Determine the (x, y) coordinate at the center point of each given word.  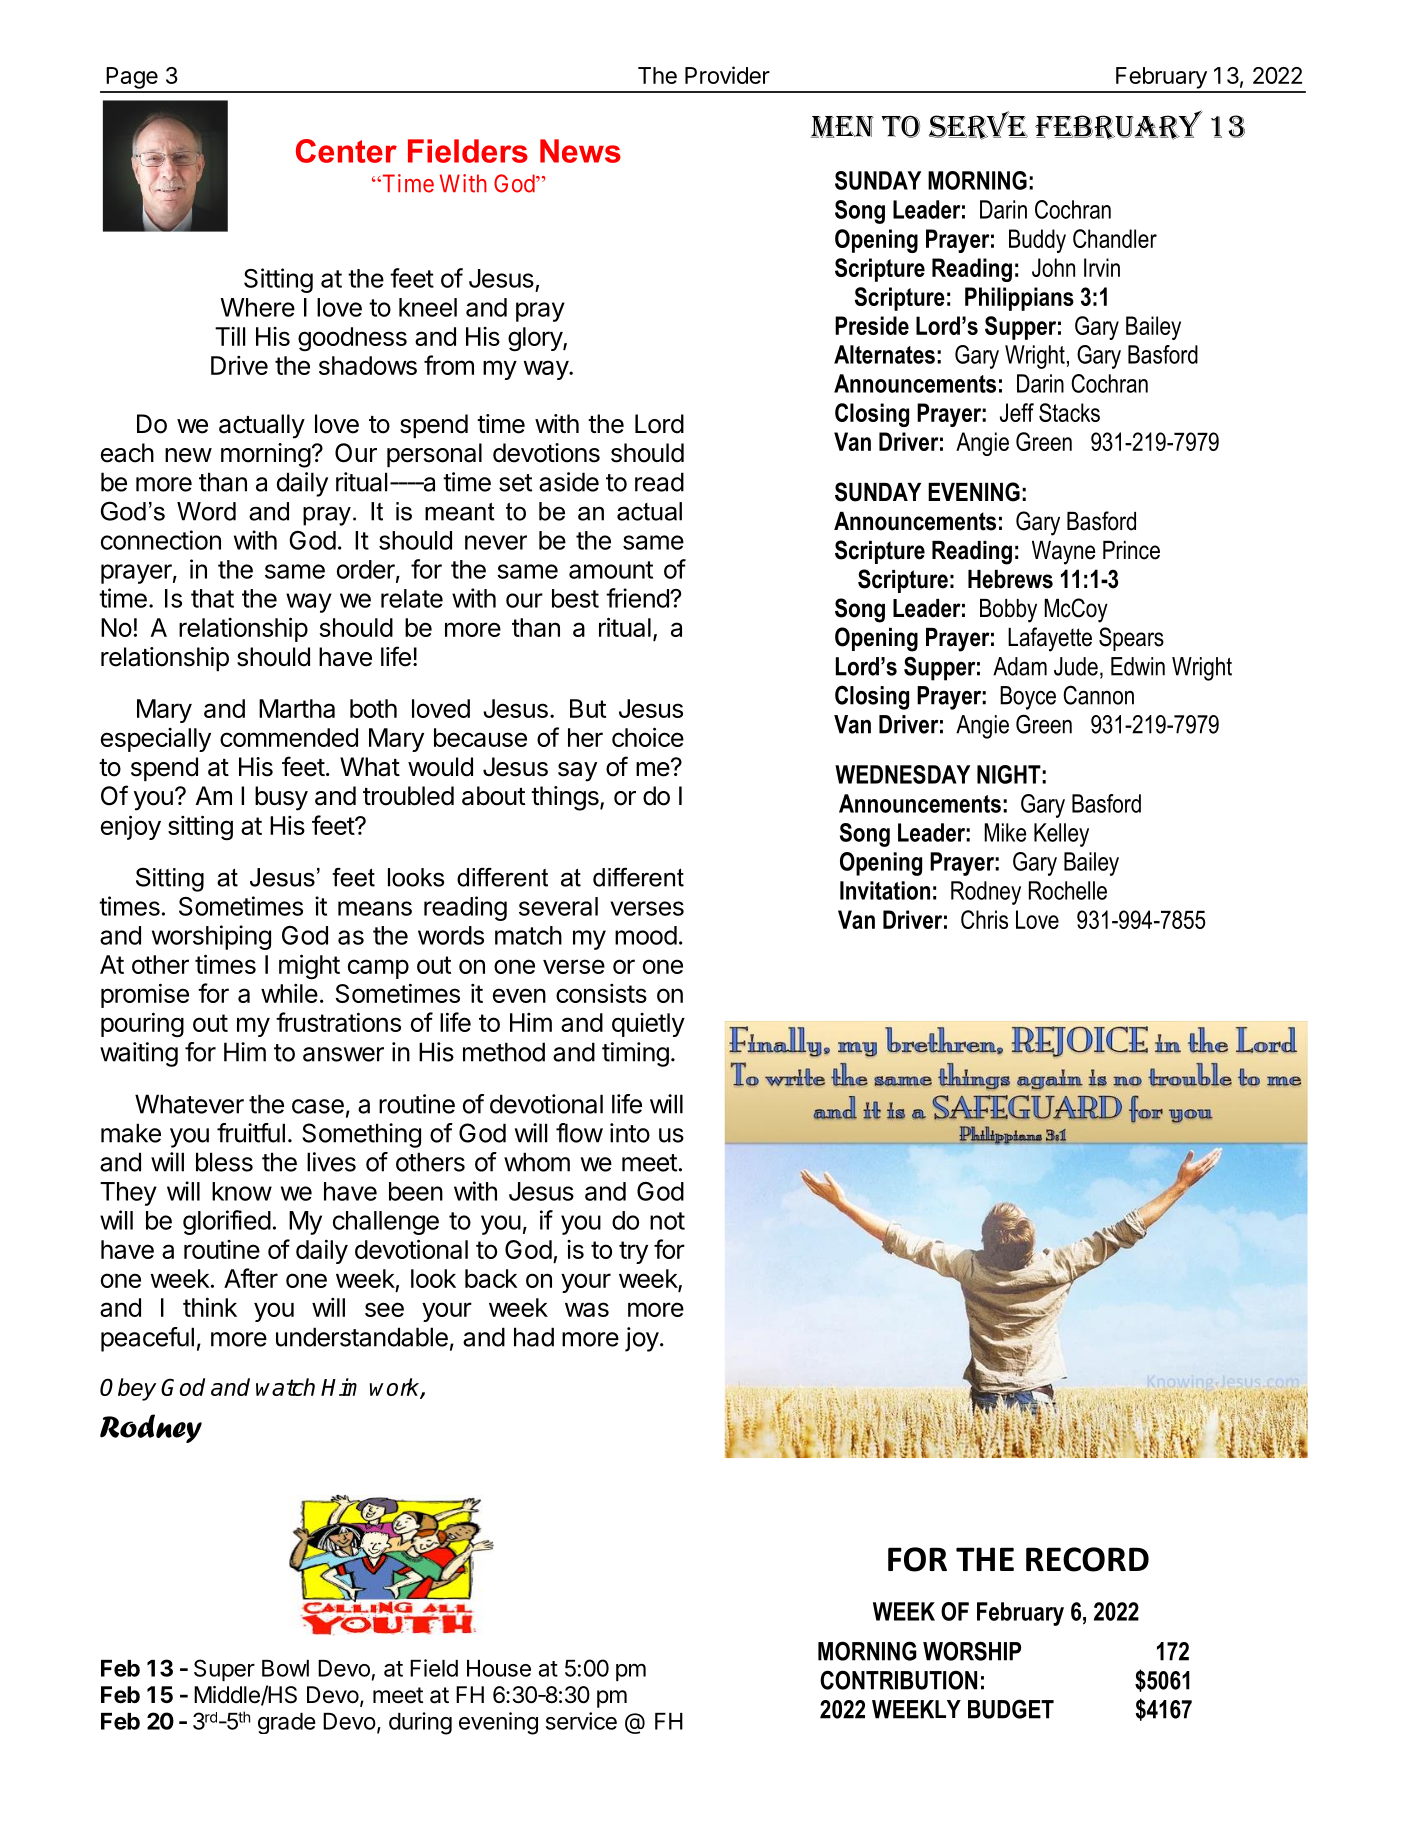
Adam (1020, 666)
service (581, 1721)
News (580, 151)
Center (346, 151)
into (630, 1133)
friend (638, 598)
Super (224, 1670)
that (212, 598)
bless (224, 1162)
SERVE (978, 125)
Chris (984, 919)
